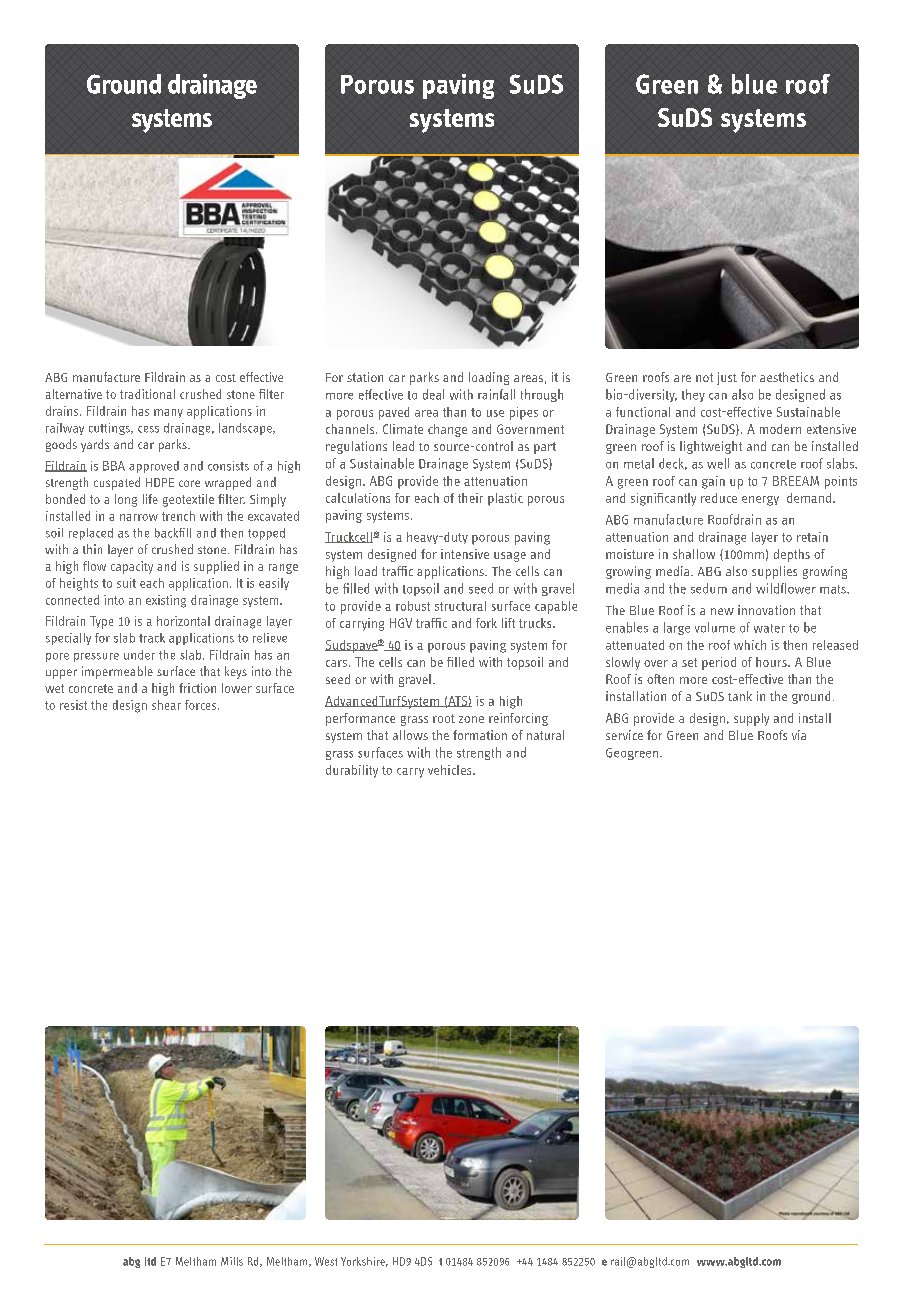 This page has width=924, height=1308. What do you see at coordinates (147, 394) in the page?
I see `traditional` at bounding box center [147, 394].
